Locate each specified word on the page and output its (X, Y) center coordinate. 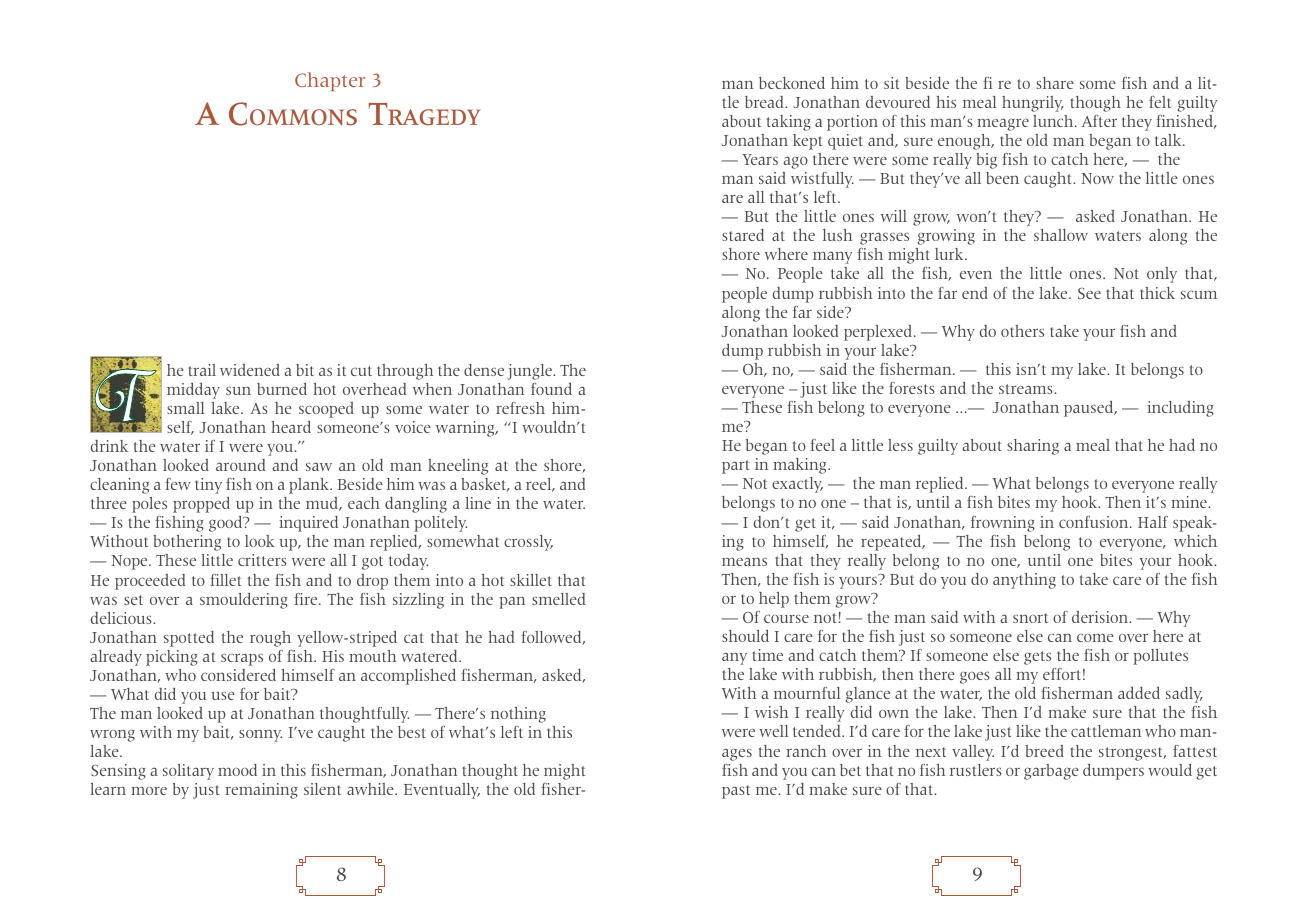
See (1089, 294)
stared (743, 235)
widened (250, 370)
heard (291, 427)
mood (237, 770)
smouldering (244, 601)
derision (1101, 617)
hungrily (1033, 104)
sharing (1033, 447)
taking (789, 123)
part (735, 467)
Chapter (330, 81)
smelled (558, 599)
